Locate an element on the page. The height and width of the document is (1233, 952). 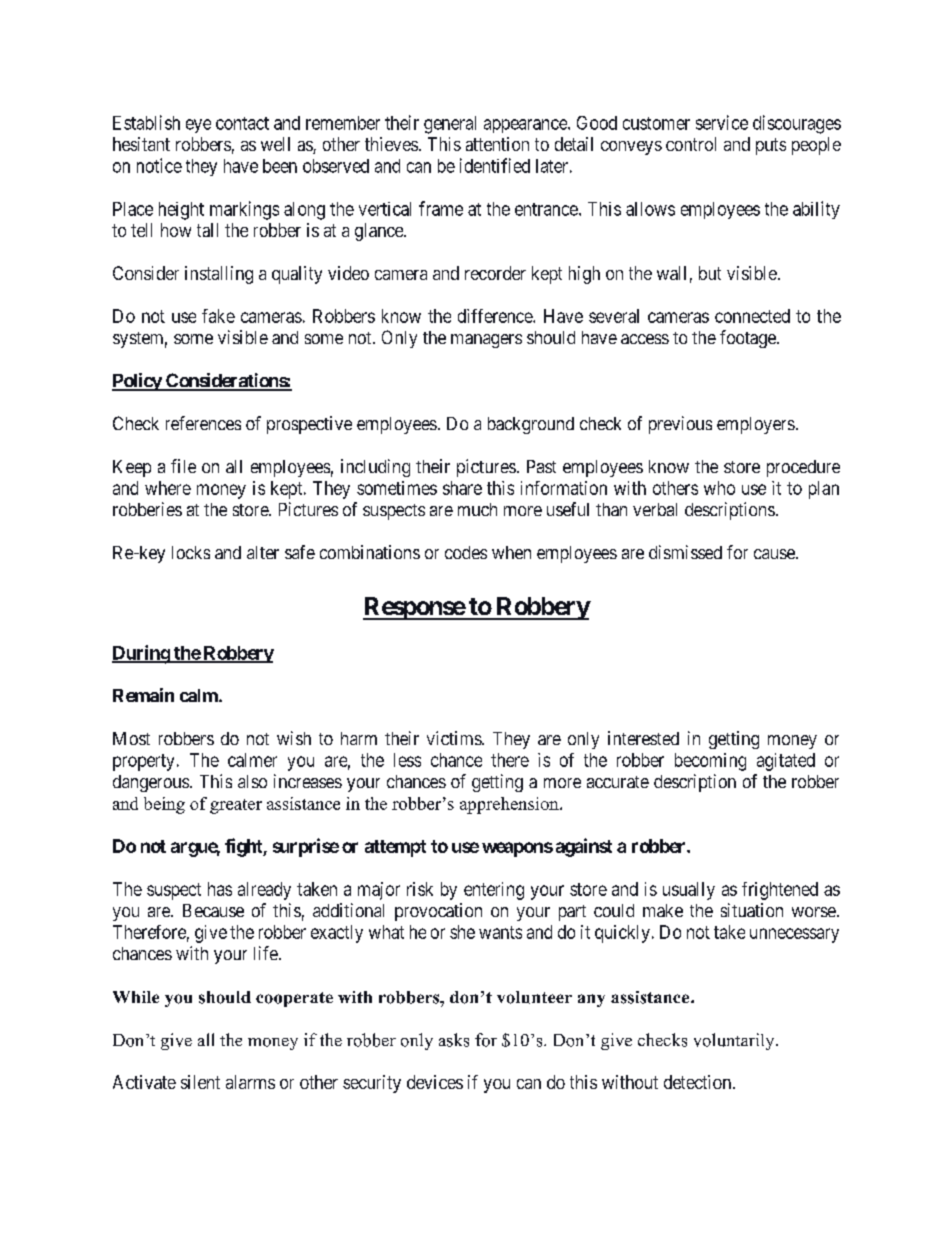
eye is located at coordinates (198, 126).
